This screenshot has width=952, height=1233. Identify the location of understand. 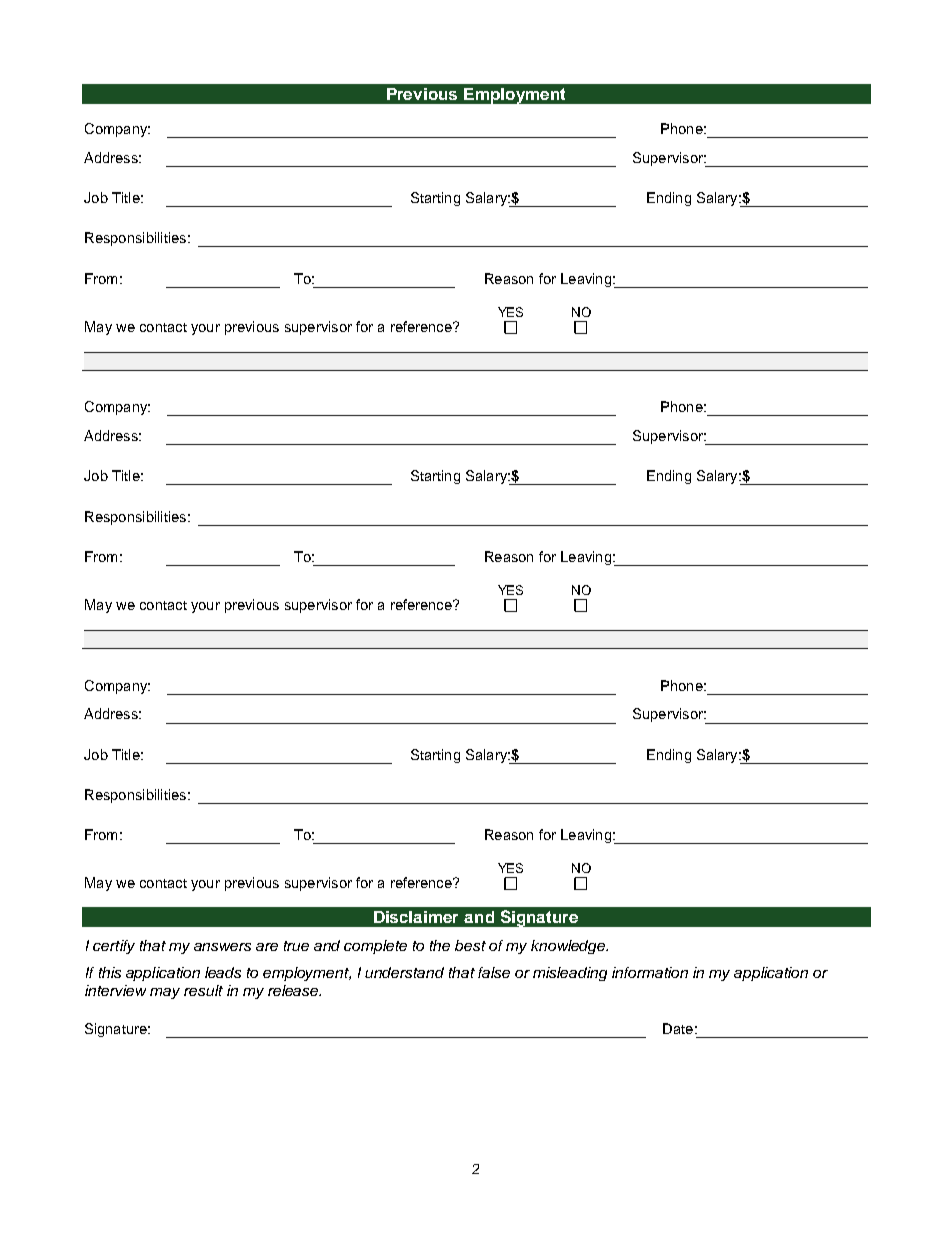
(404, 972).
